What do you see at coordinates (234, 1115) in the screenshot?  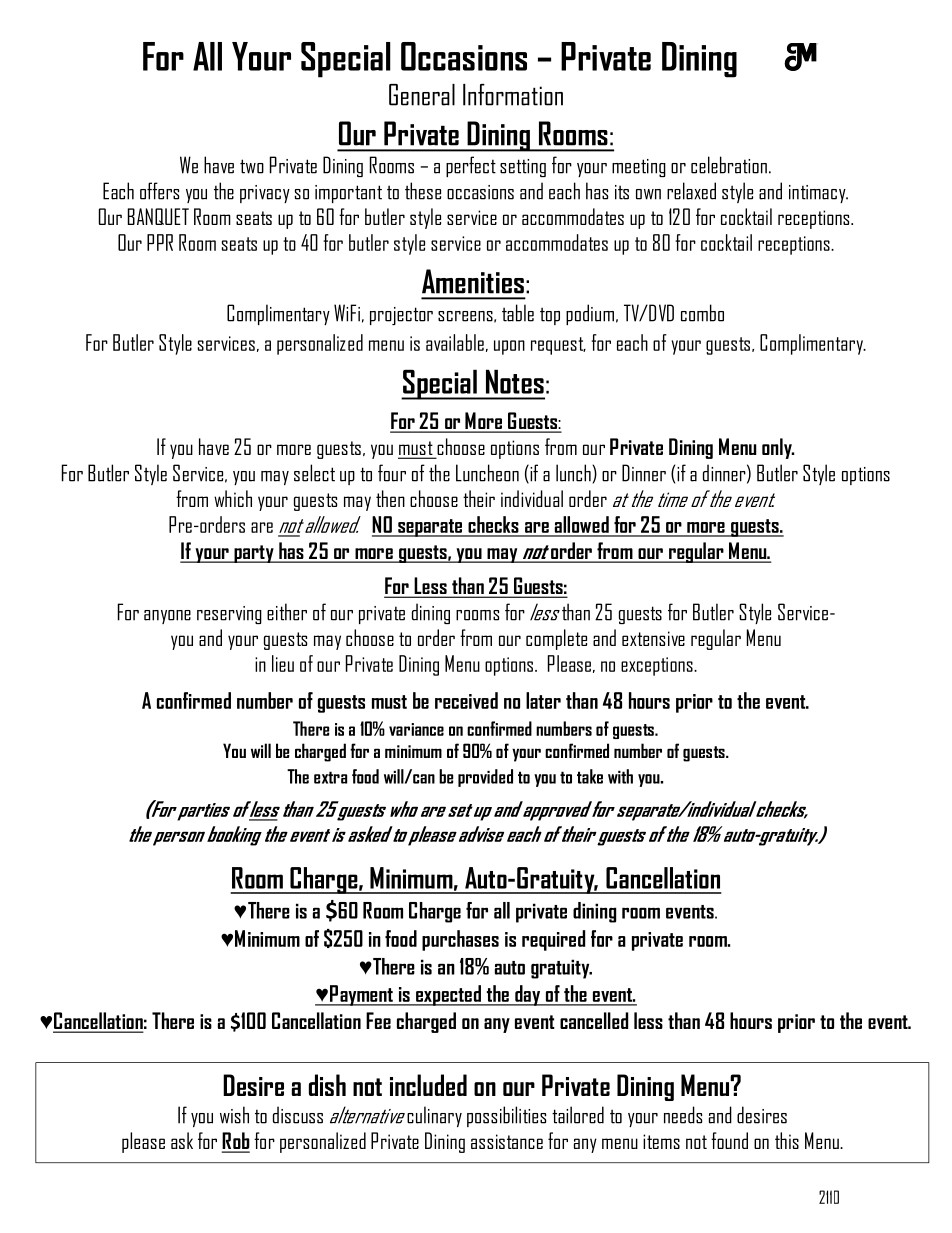 I see `wish` at bounding box center [234, 1115].
